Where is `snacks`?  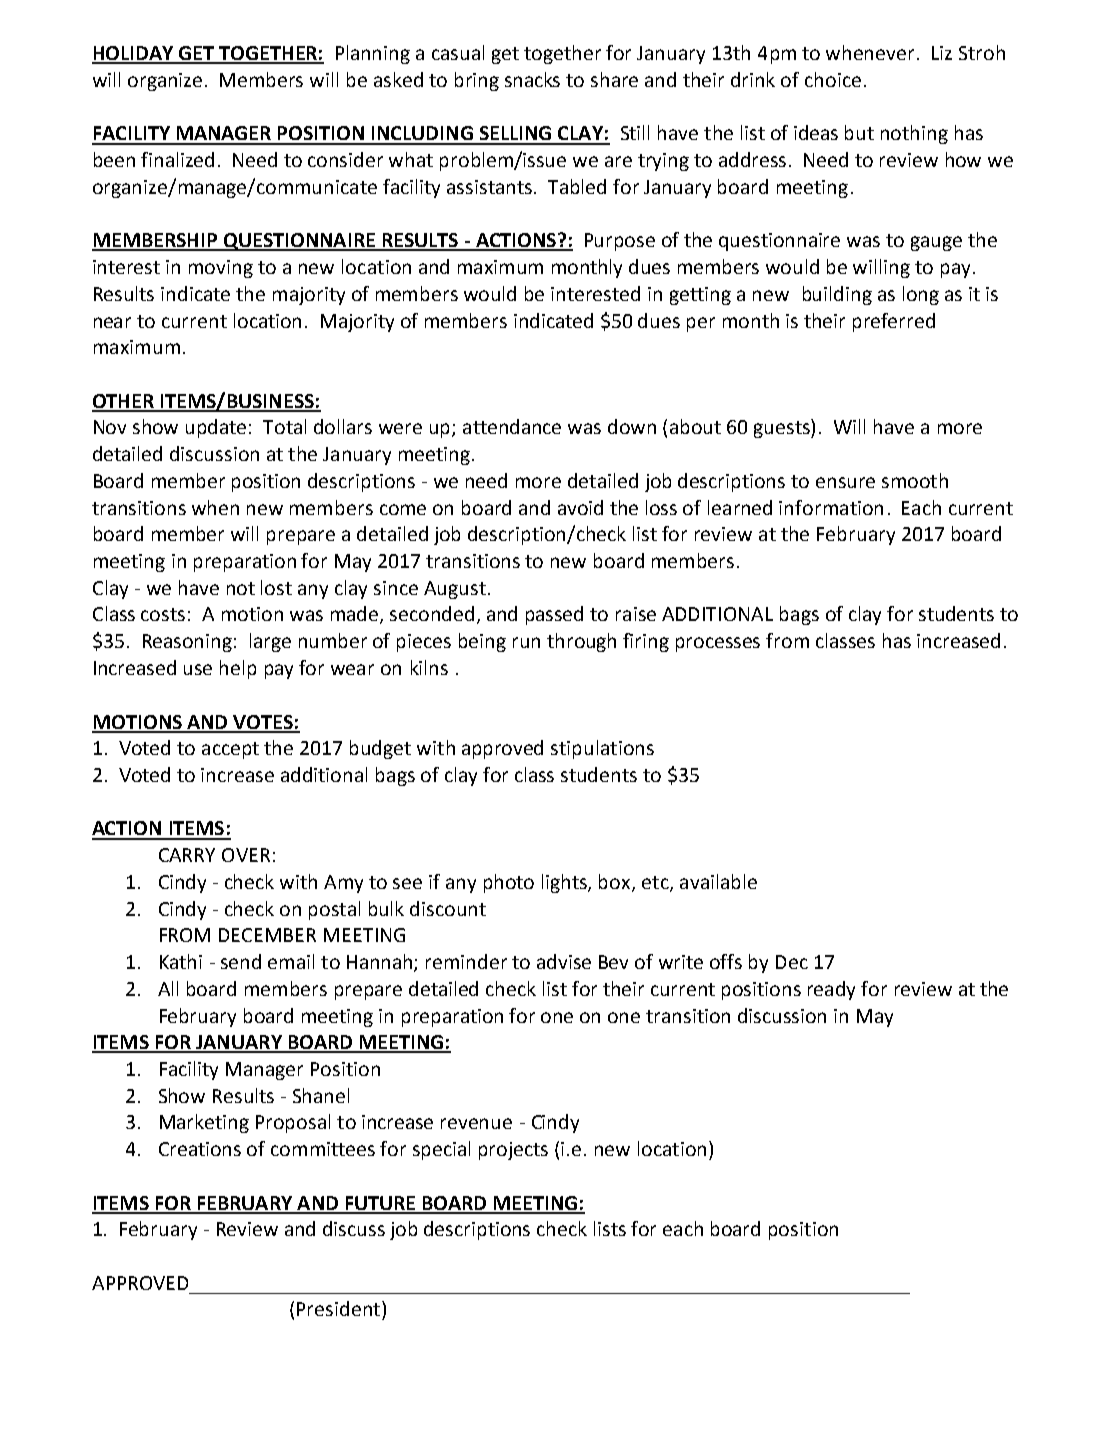
snacks is located at coordinates (532, 79).
